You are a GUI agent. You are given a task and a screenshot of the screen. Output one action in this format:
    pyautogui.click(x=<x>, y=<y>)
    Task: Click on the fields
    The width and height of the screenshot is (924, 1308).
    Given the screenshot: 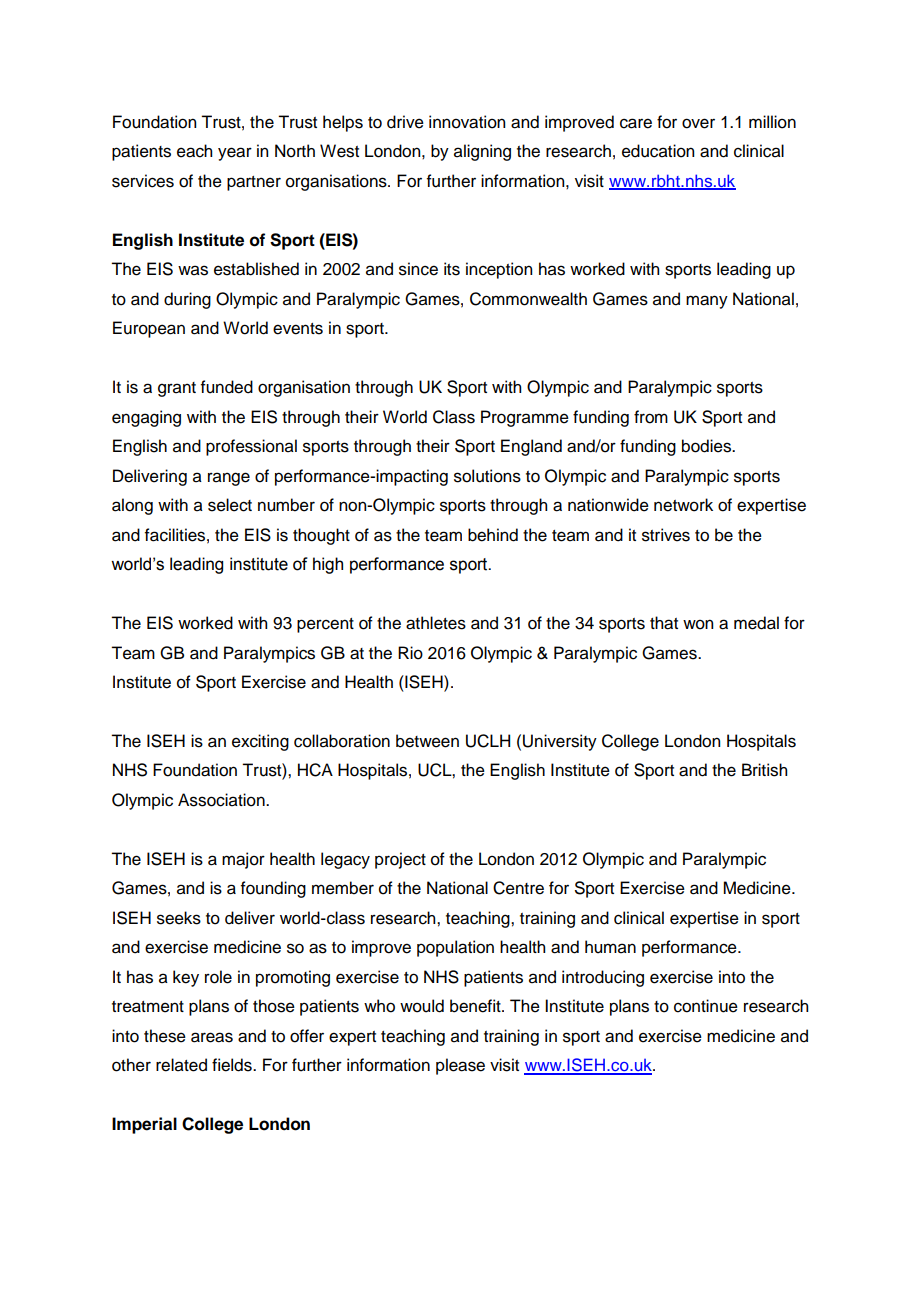 What is the action you would take?
    pyautogui.click(x=233, y=1065)
